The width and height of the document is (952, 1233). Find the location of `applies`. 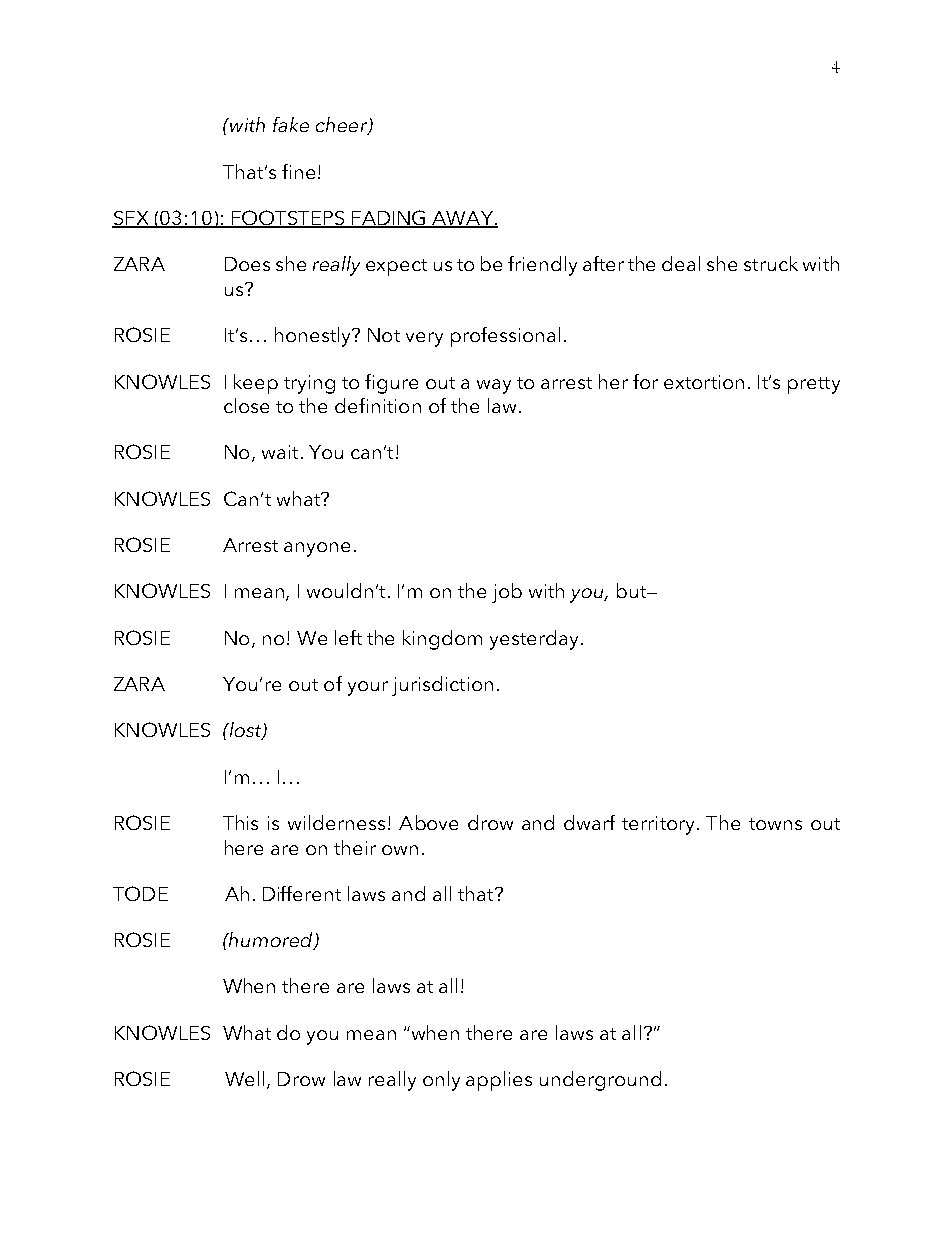

applies is located at coordinates (499, 1081).
